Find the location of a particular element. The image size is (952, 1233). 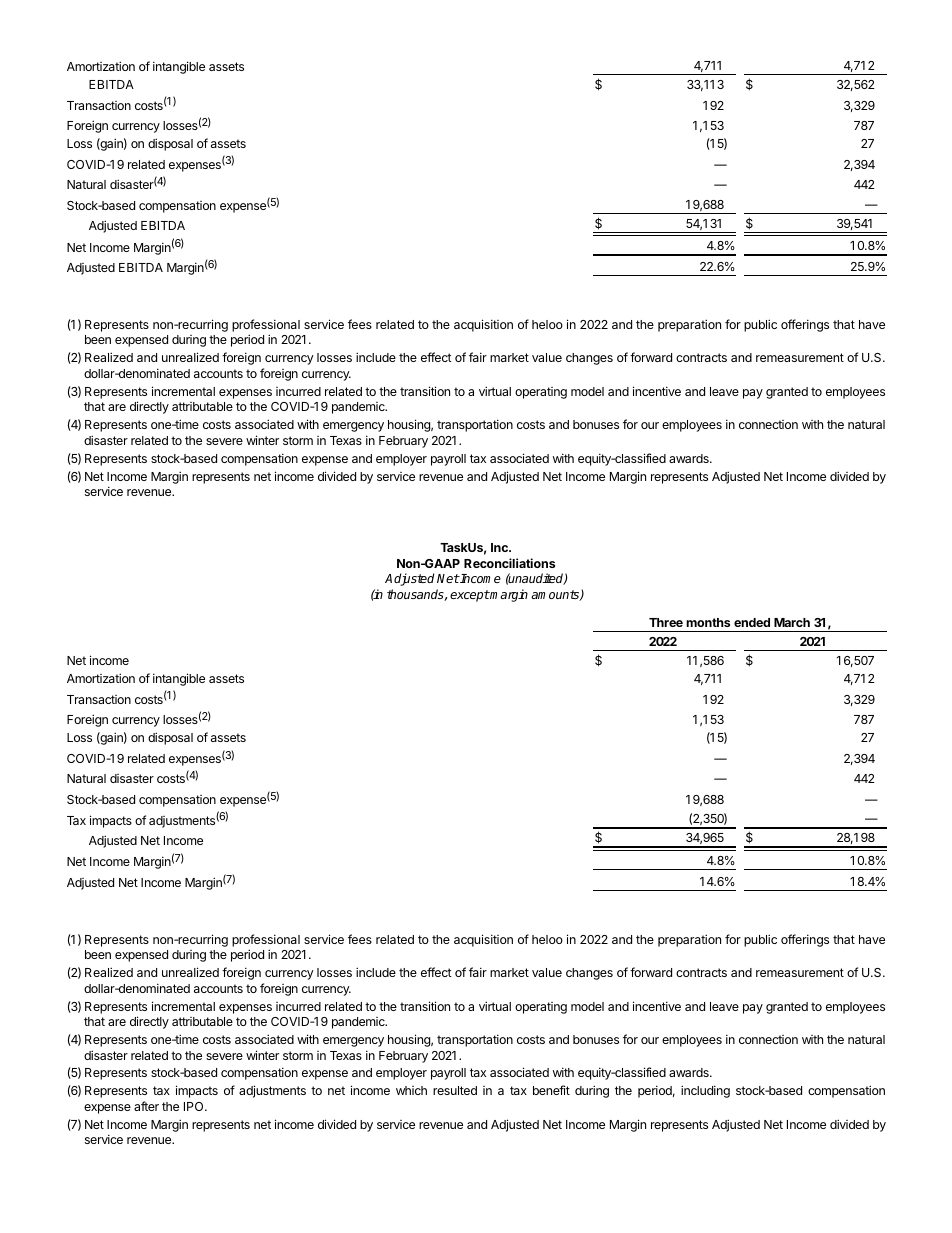

benefit is located at coordinates (551, 1090).
